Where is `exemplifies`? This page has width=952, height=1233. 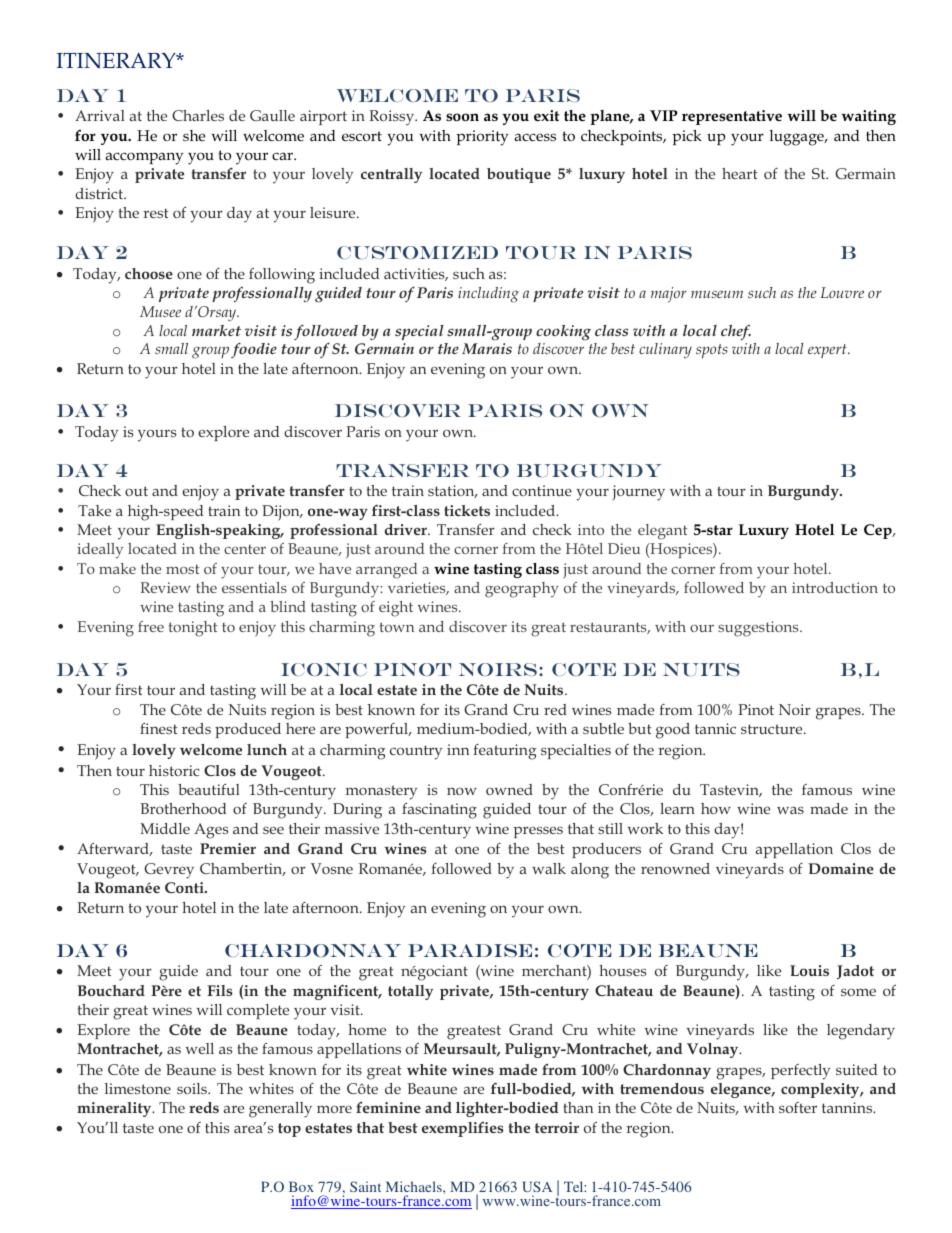
exemplifies is located at coordinates (463, 1129).
